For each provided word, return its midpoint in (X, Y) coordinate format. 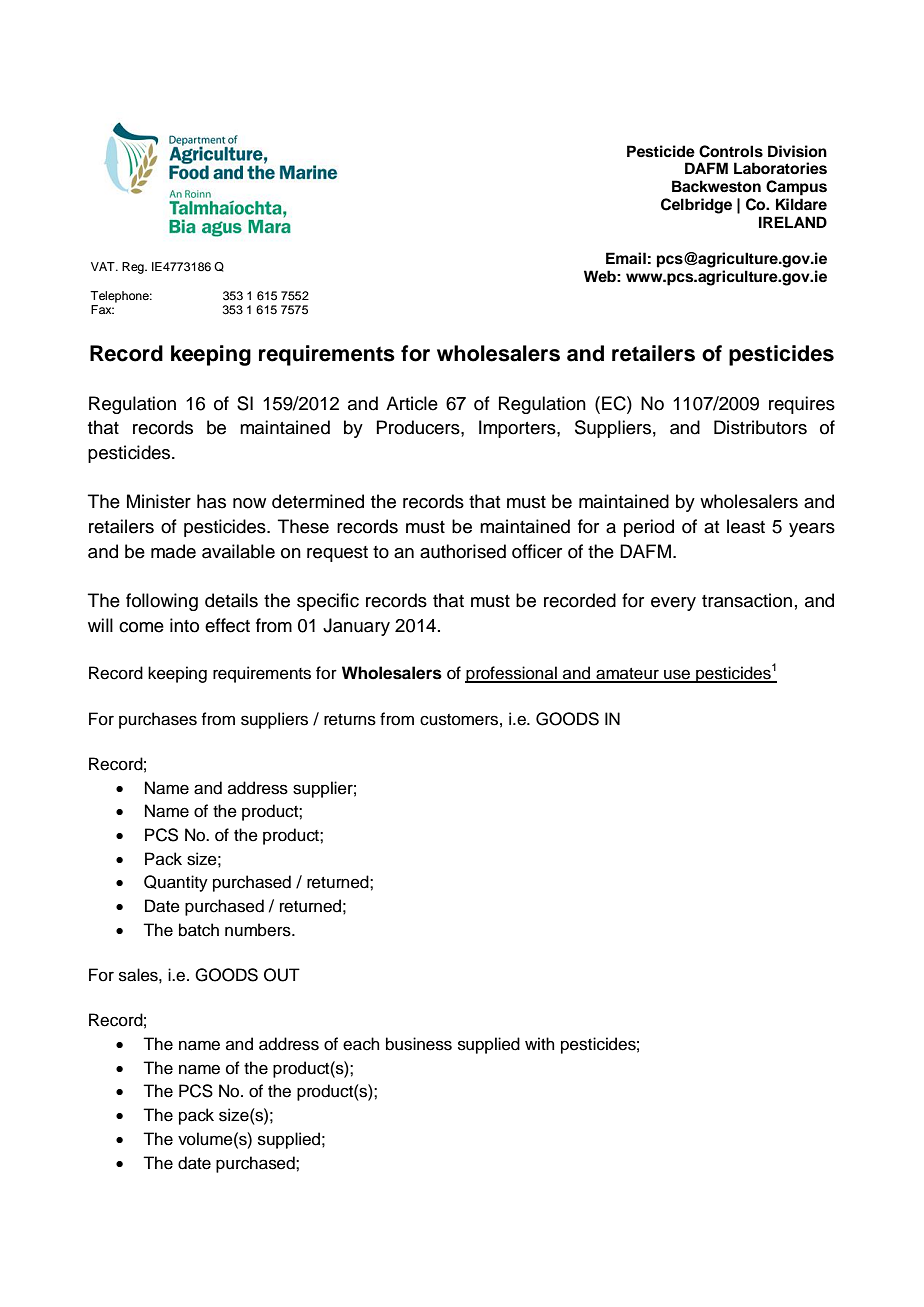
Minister (159, 501)
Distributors (760, 427)
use (677, 675)
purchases (158, 720)
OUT (282, 975)
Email (626, 258)
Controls (731, 151)
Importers (518, 429)
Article (412, 403)
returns (350, 720)
